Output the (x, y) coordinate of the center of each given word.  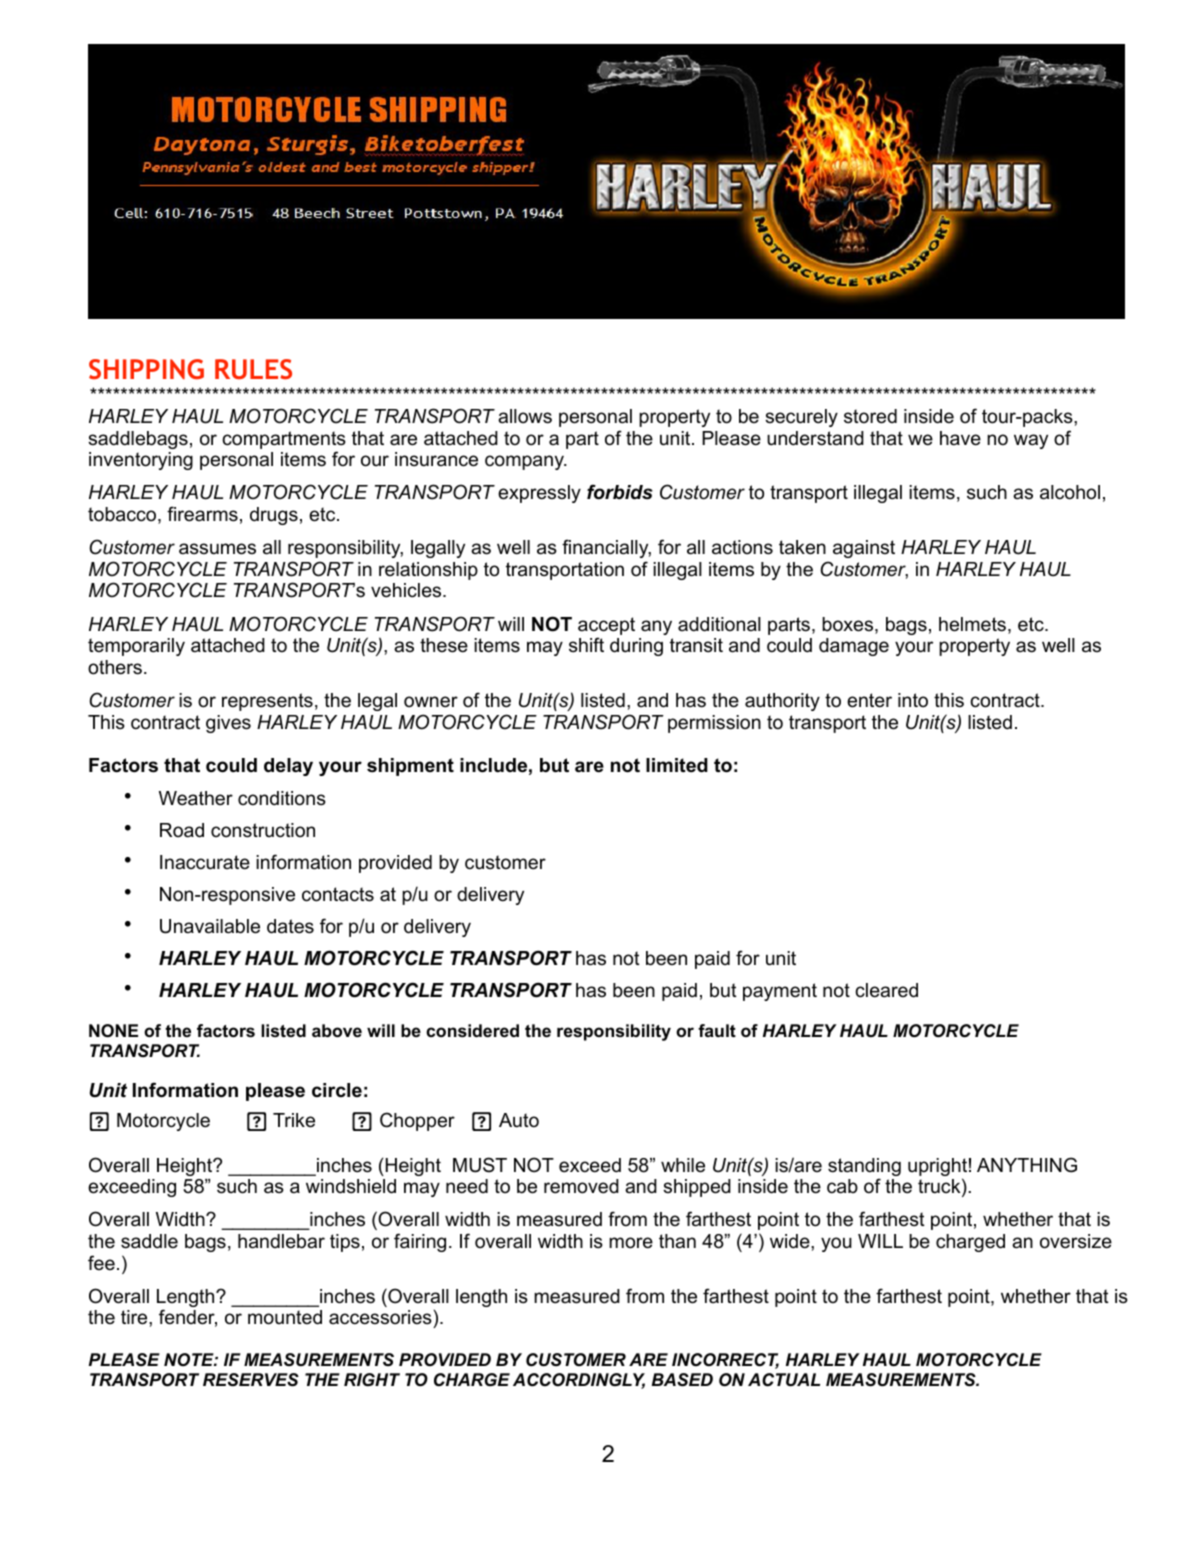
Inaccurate (205, 862)
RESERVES (251, 1380)
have (960, 438)
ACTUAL (784, 1380)
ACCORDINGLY (579, 1381)
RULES (253, 369)
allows (525, 416)
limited (677, 765)
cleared (886, 990)
